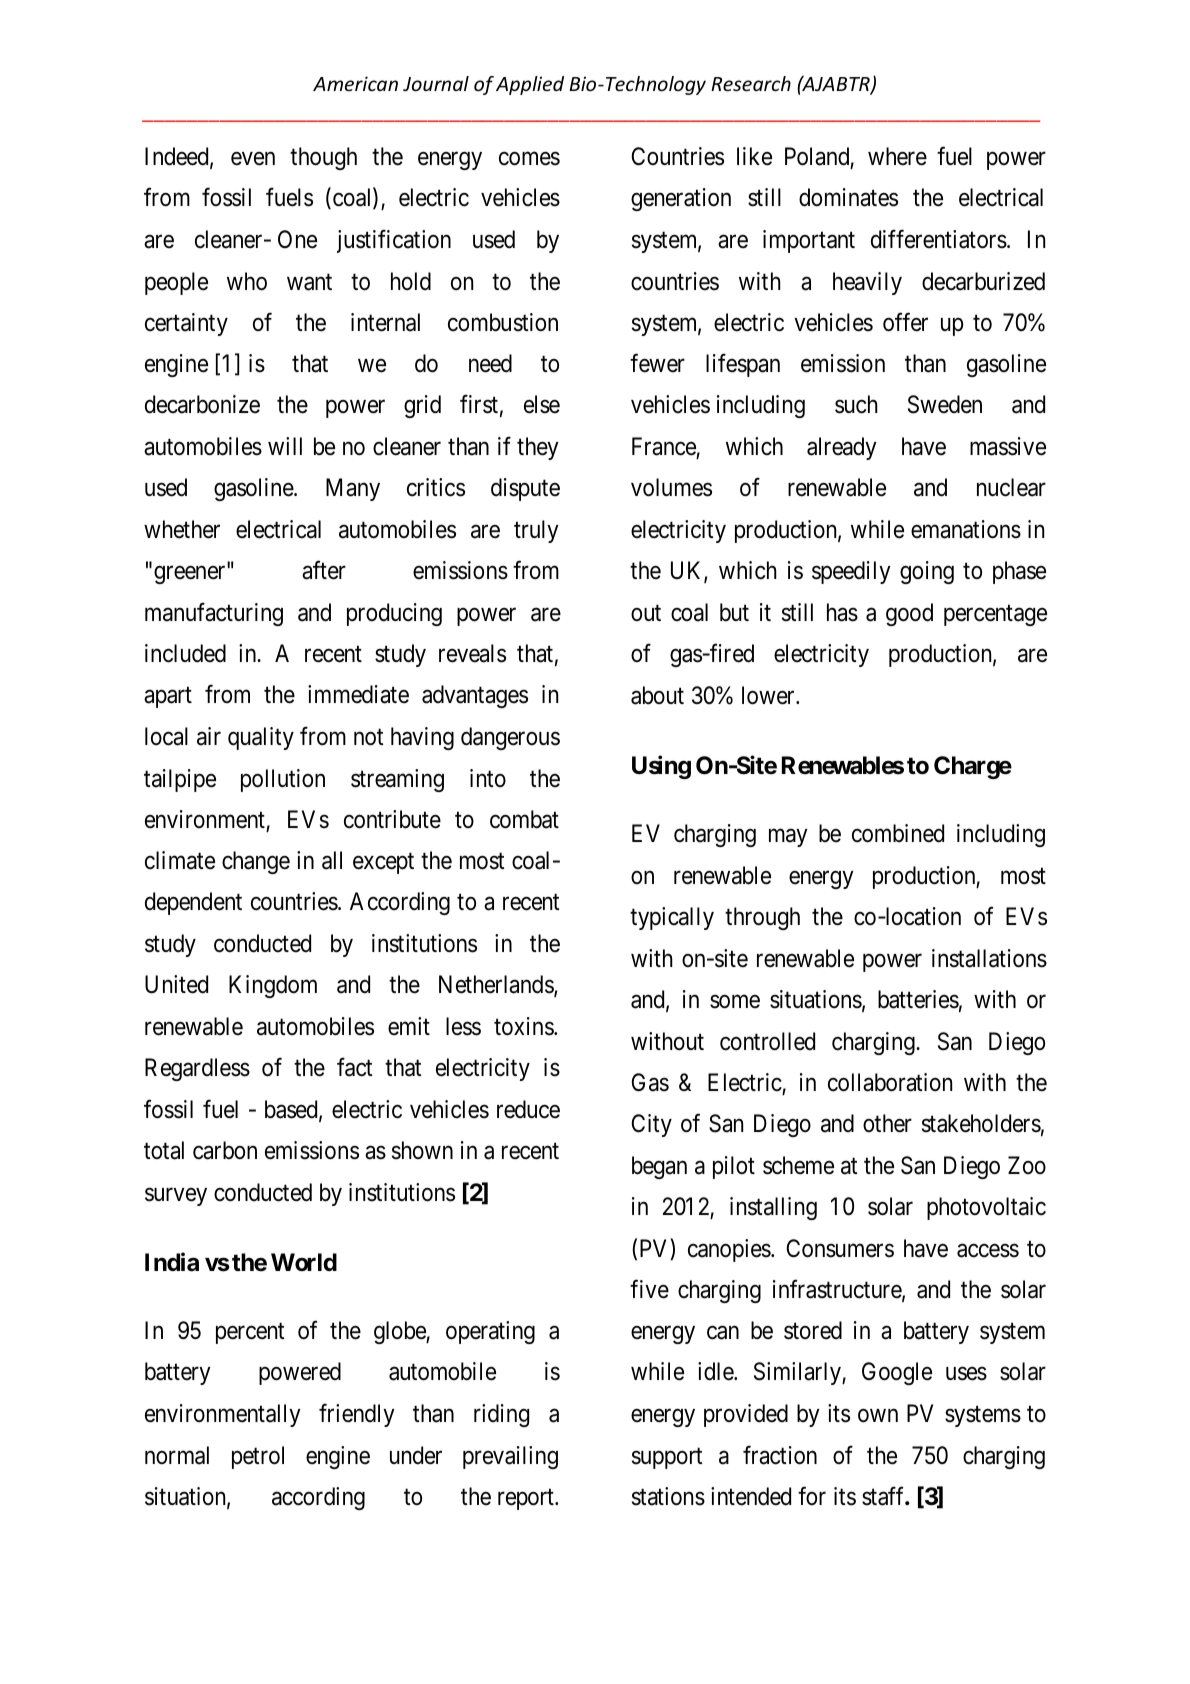 This screenshot has width=1190, height=1684. Describe the element at coordinates (283, 780) in the screenshot. I see `pollution` at that location.
